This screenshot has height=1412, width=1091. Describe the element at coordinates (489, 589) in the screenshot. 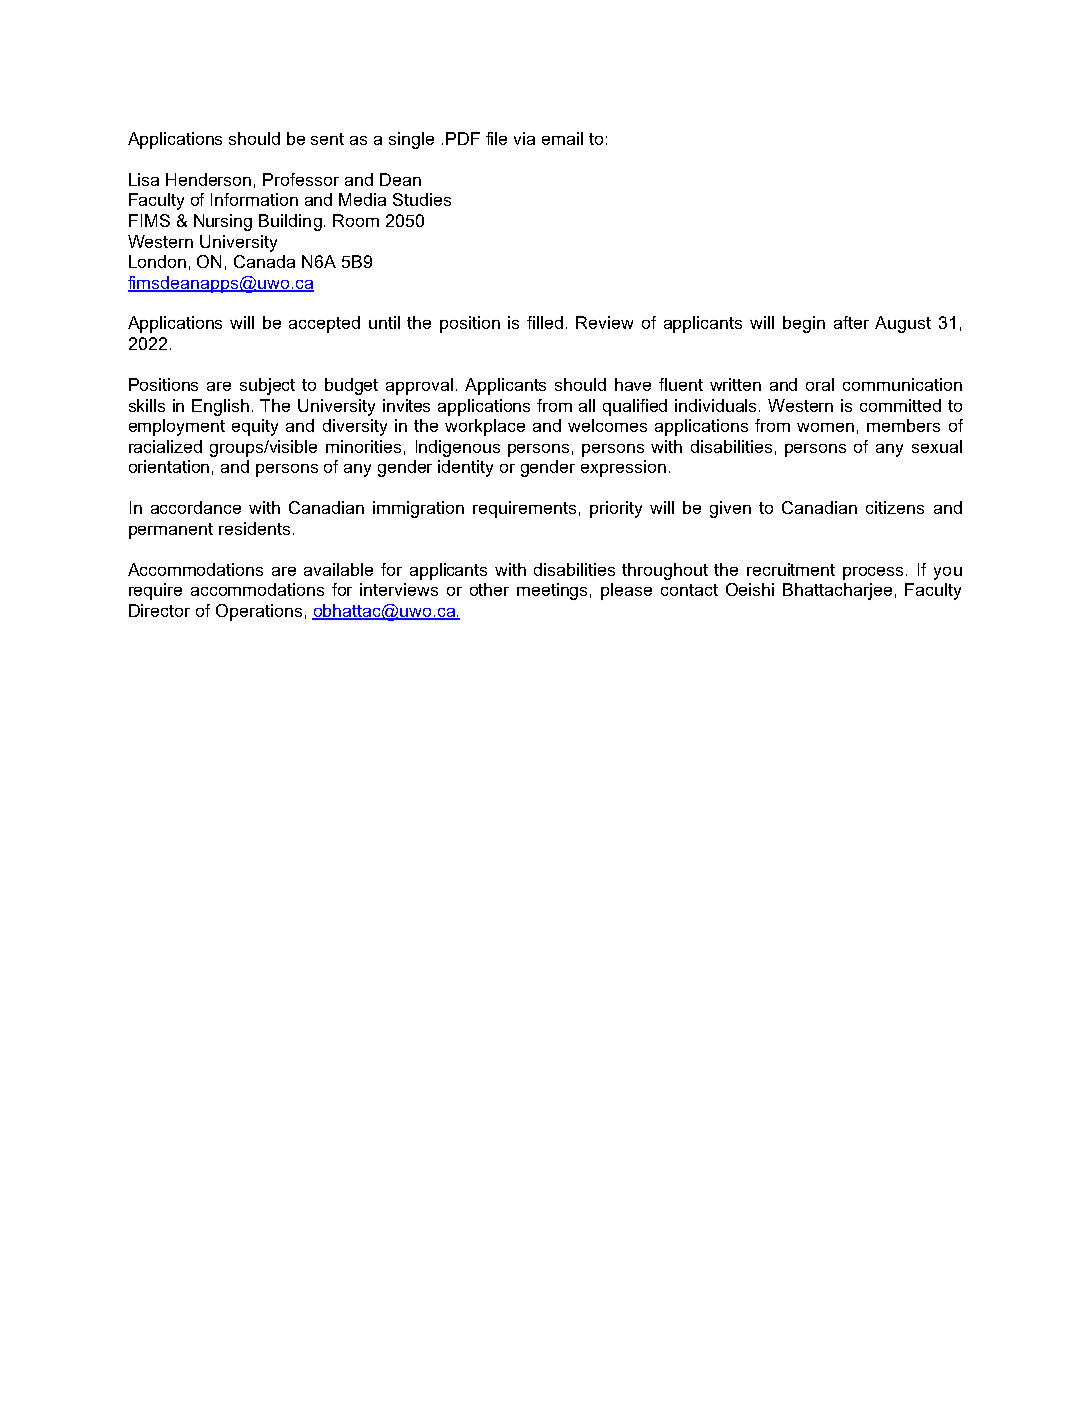

I see `other` at that location.
